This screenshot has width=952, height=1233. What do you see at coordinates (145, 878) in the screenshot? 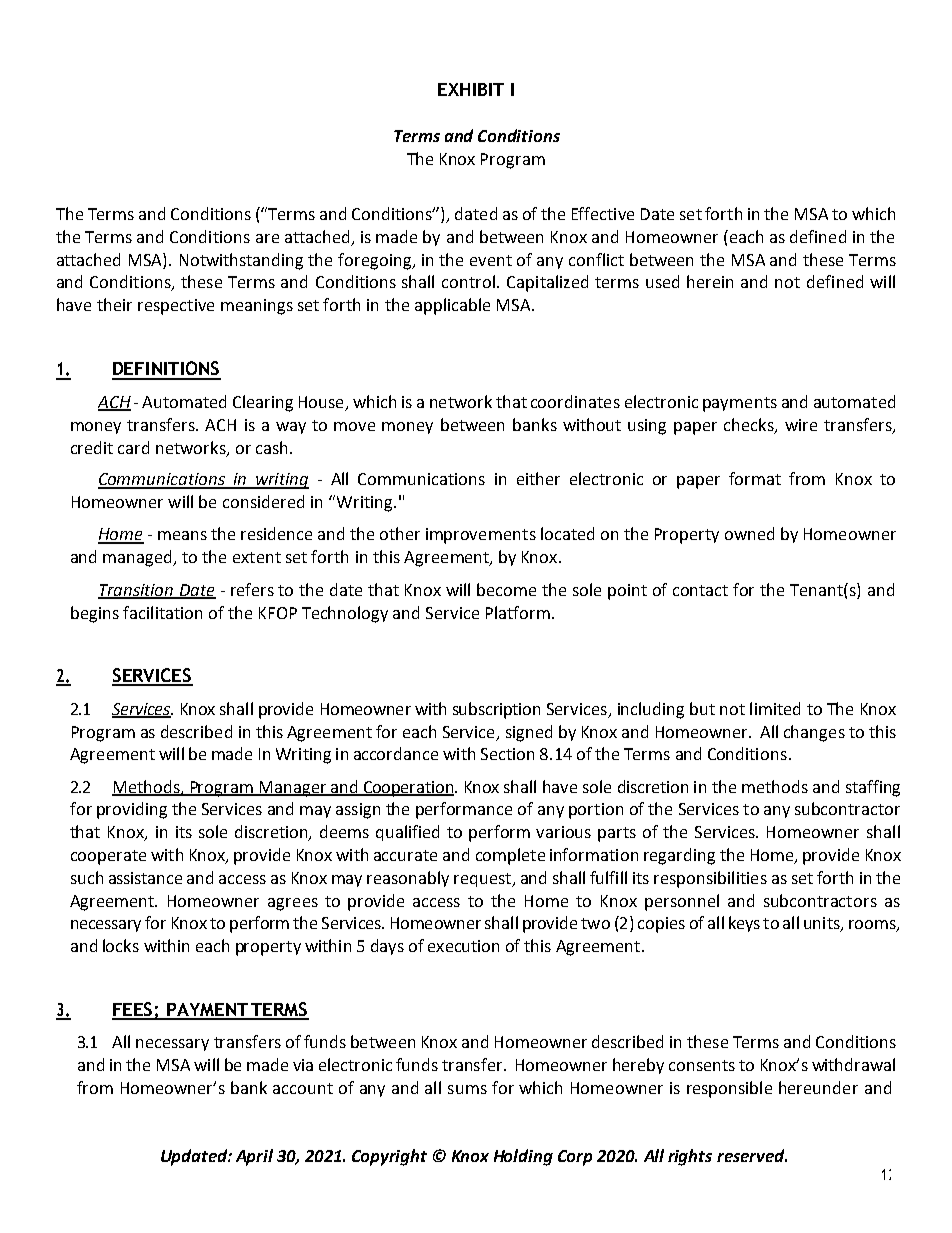
I see `assistance` at bounding box center [145, 878].
